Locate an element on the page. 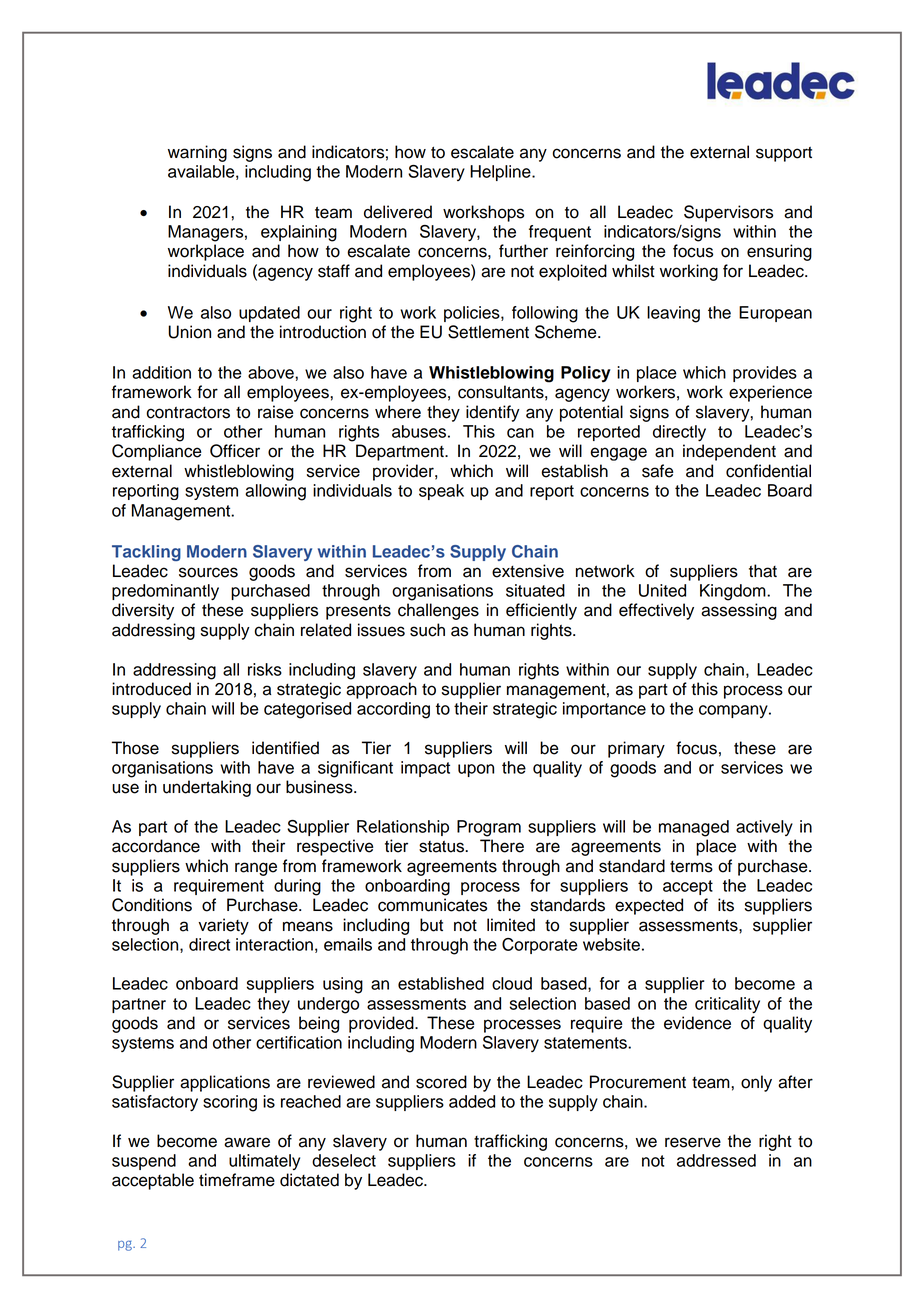 This image has width=924, height=1308. variety is located at coordinates (223, 926).
